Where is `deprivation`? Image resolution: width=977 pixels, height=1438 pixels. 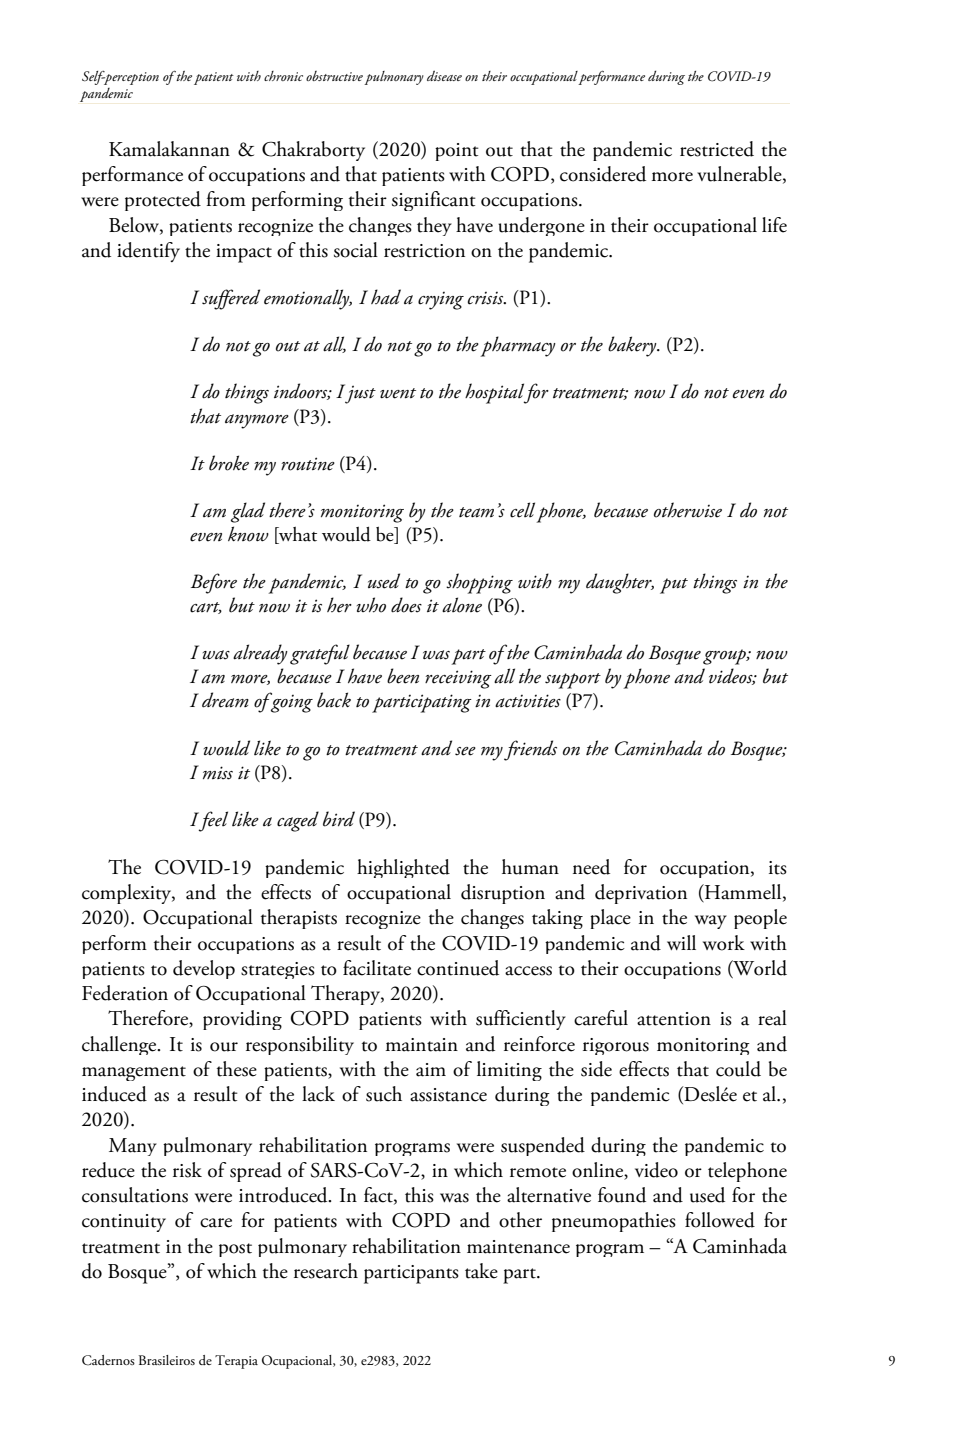
deprivation is located at coordinates (641, 894).
